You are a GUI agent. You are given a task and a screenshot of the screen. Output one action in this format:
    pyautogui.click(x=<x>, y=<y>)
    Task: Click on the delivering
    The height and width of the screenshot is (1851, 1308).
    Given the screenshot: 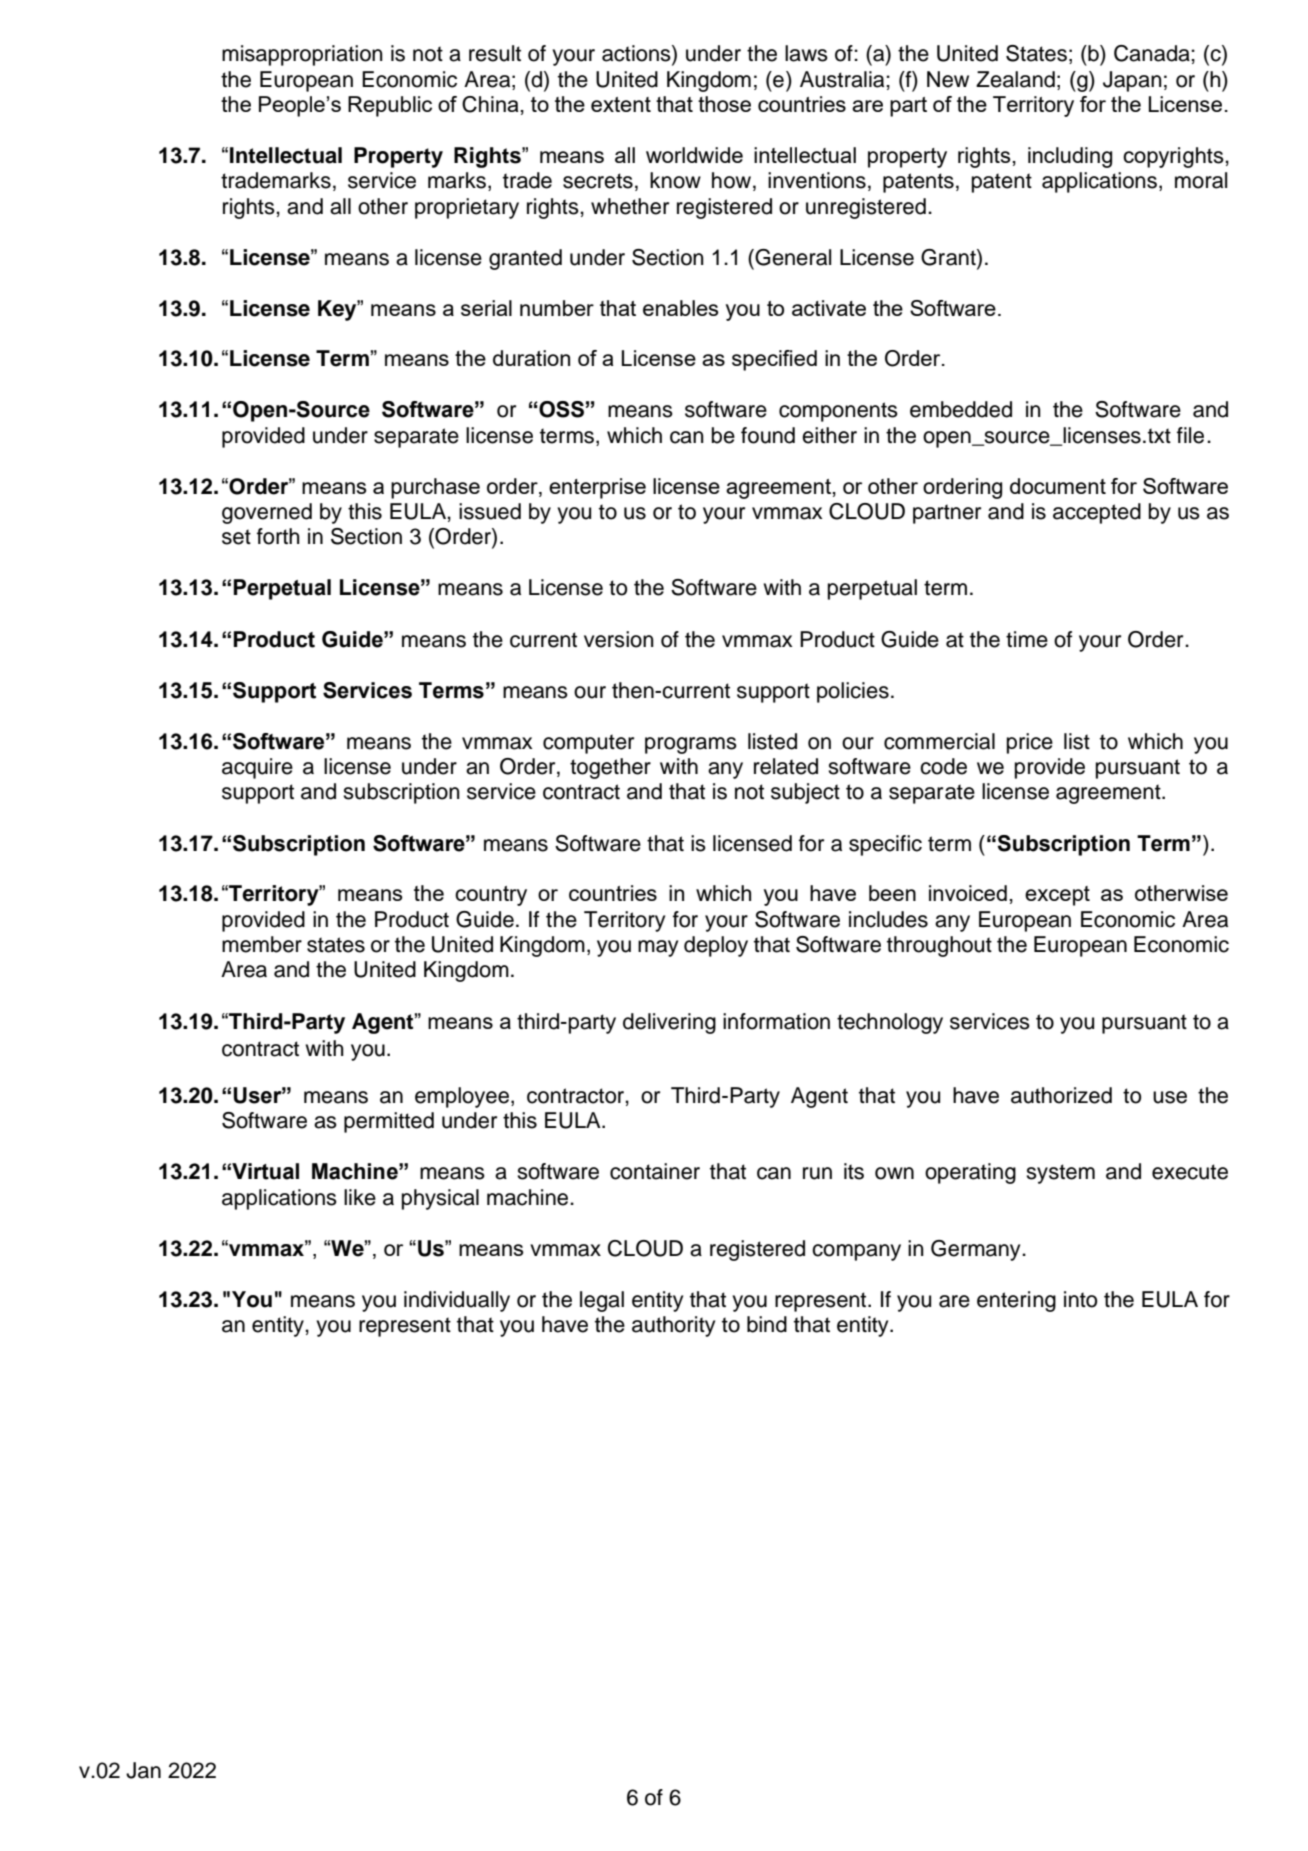 What is the action you would take?
    pyautogui.click(x=669, y=1023)
